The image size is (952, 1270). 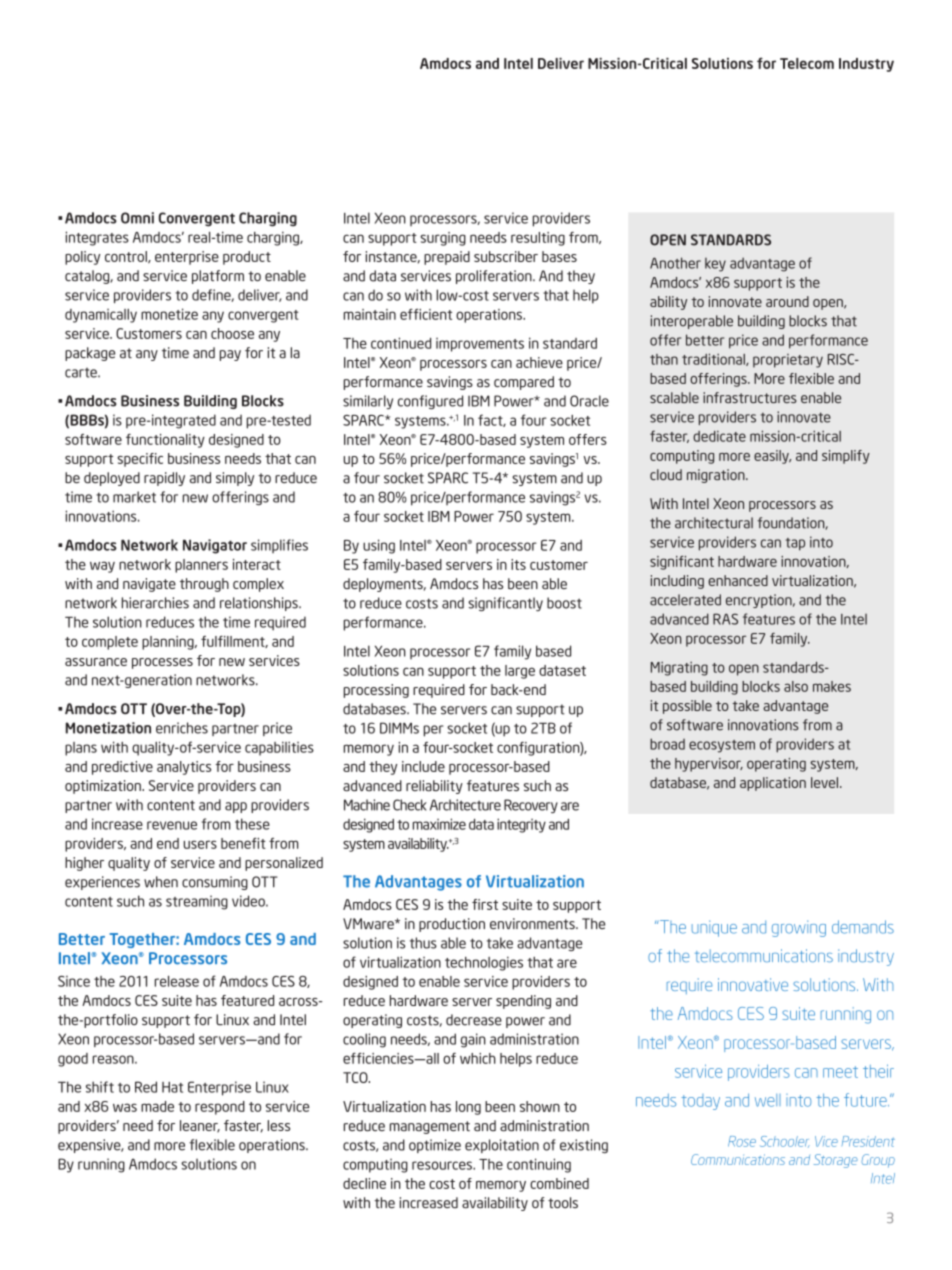 What do you see at coordinates (795, 544) in the screenshot?
I see `tap` at bounding box center [795, 544].
